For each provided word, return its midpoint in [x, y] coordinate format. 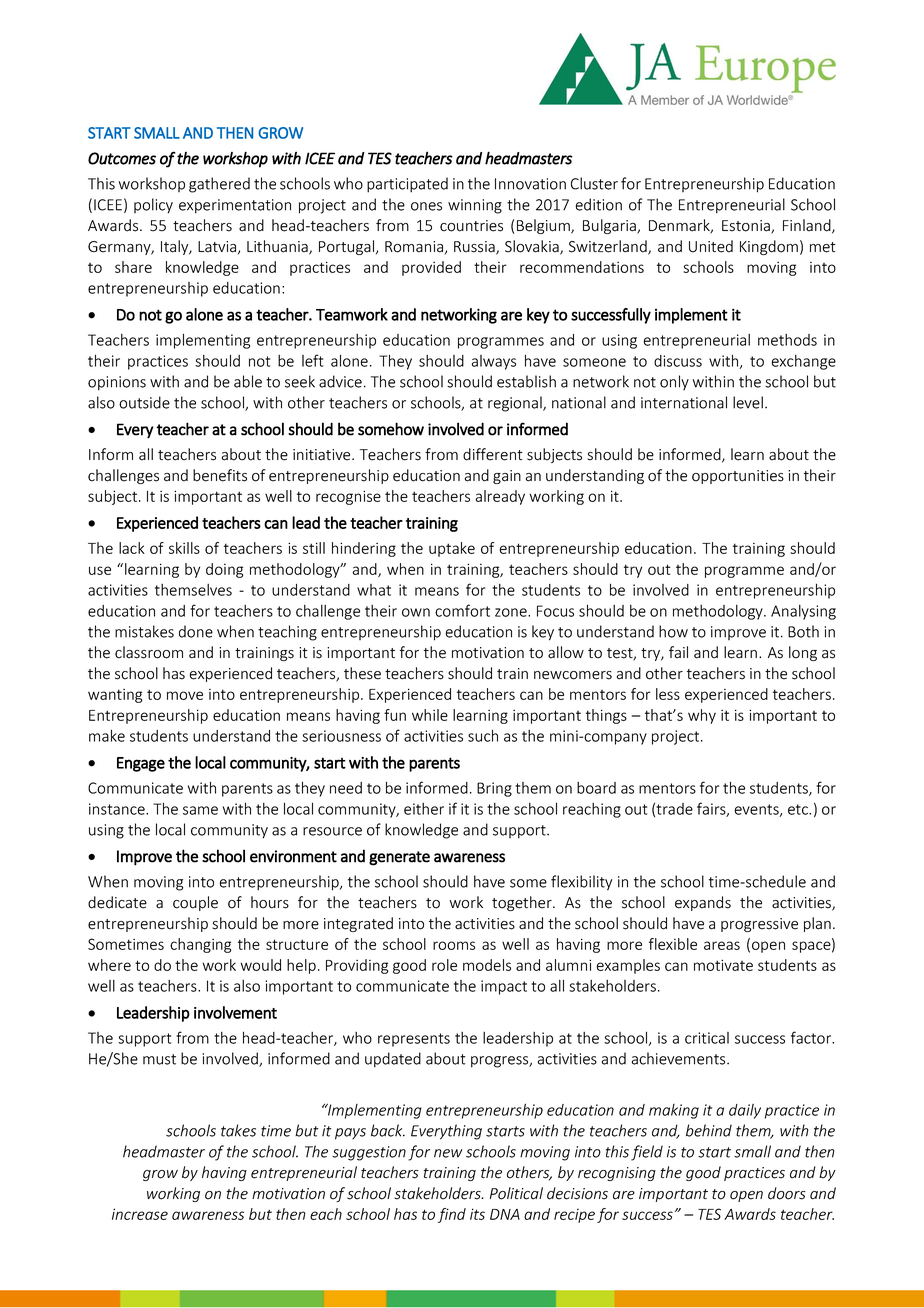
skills [184, 548]
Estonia [747, 227]
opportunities [738, 477]
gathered [219, 185]
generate [399, 858]
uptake [452, 549]
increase [140, 1214]
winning [475, 206]
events [757, 810]
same [200, 810]
